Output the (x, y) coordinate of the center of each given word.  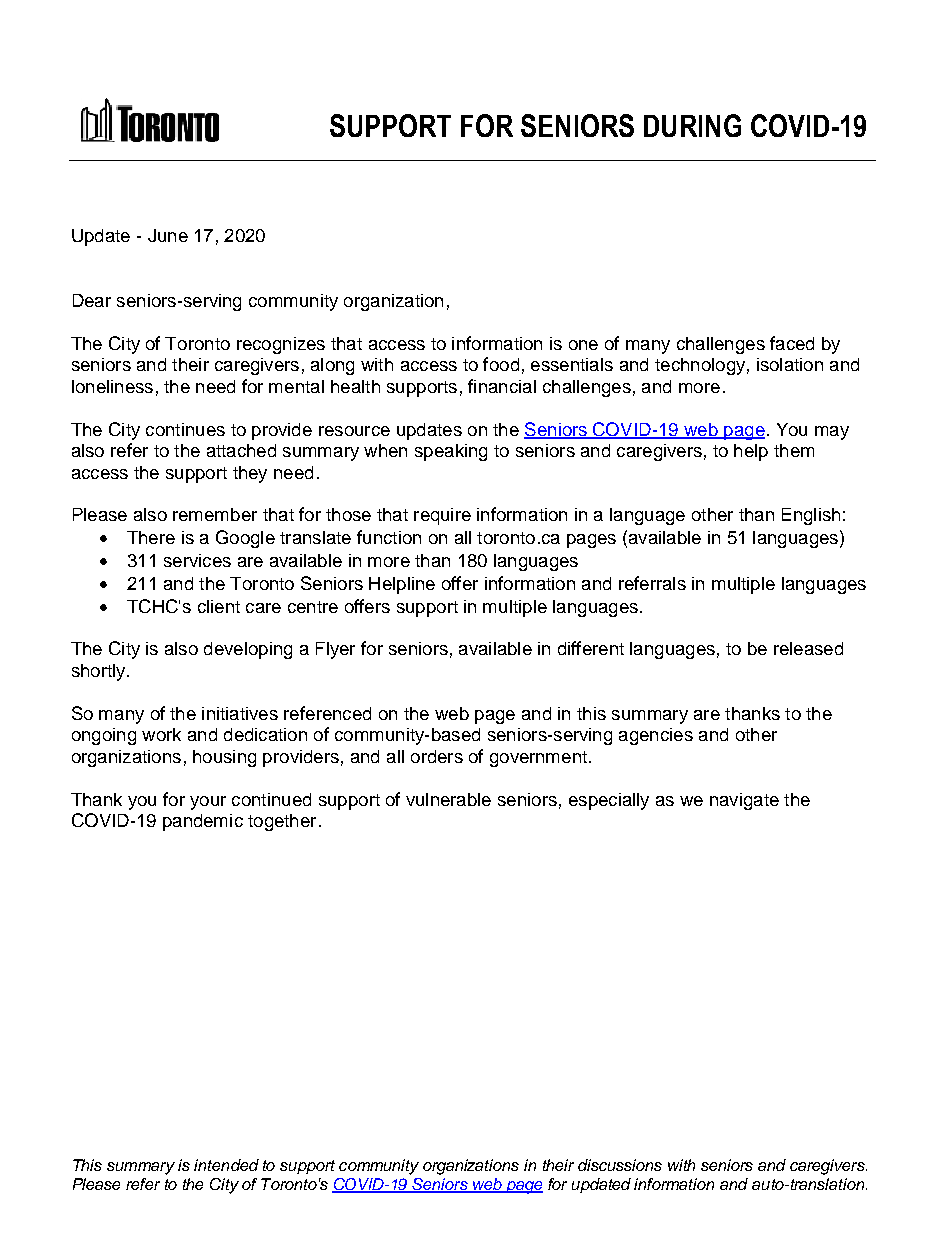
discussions (620, 1165)
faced (792, 343)
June (168, 235)
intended (226, 1165)
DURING (692, 125)
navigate (744, 801)
